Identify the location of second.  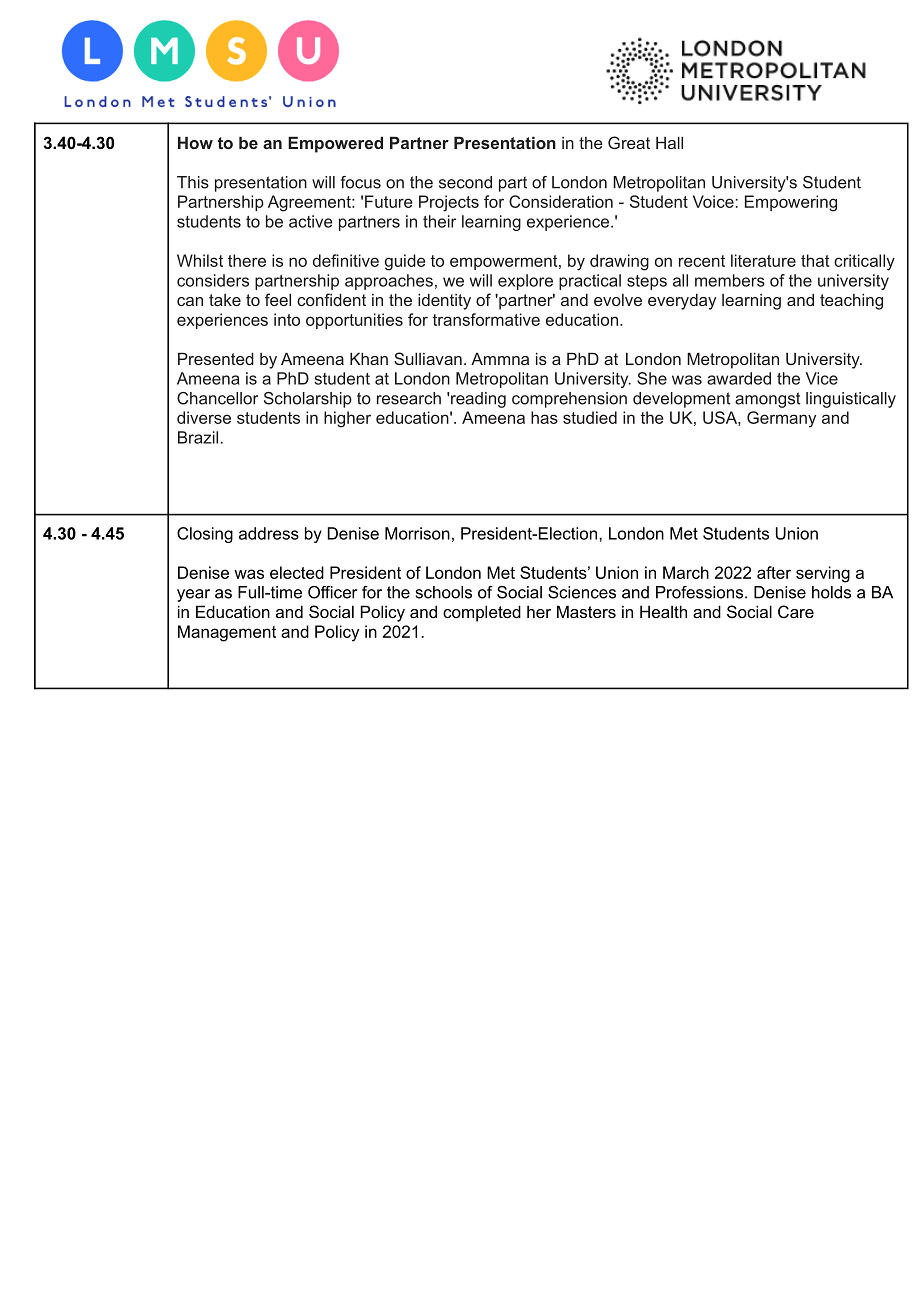
(465, 182).
